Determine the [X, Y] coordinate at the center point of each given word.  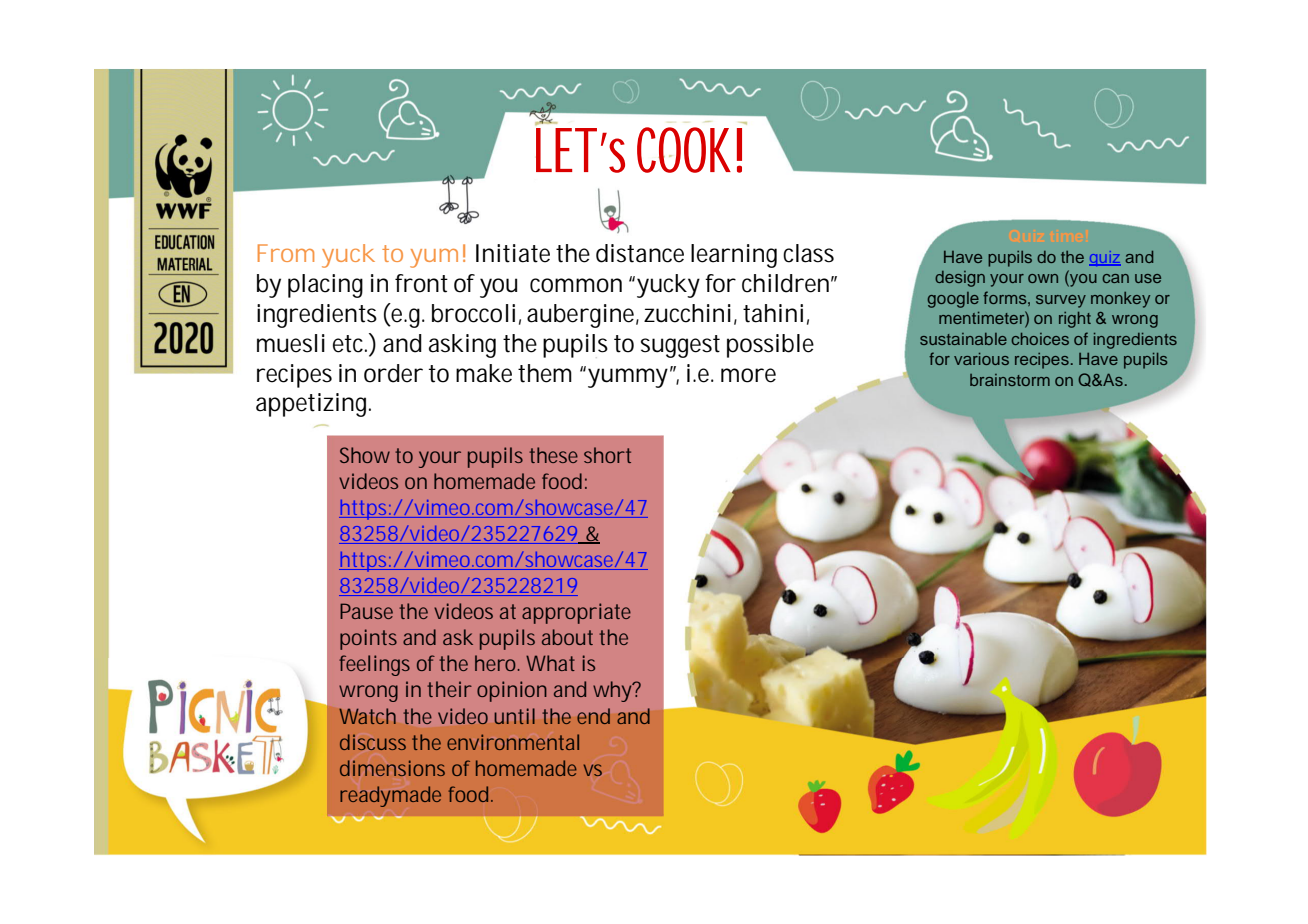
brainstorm [1010, 380]
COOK [689, 150]
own [1043, 278]
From [286, 253]
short [607, 455]
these [553, 455]
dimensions [392, 768]
